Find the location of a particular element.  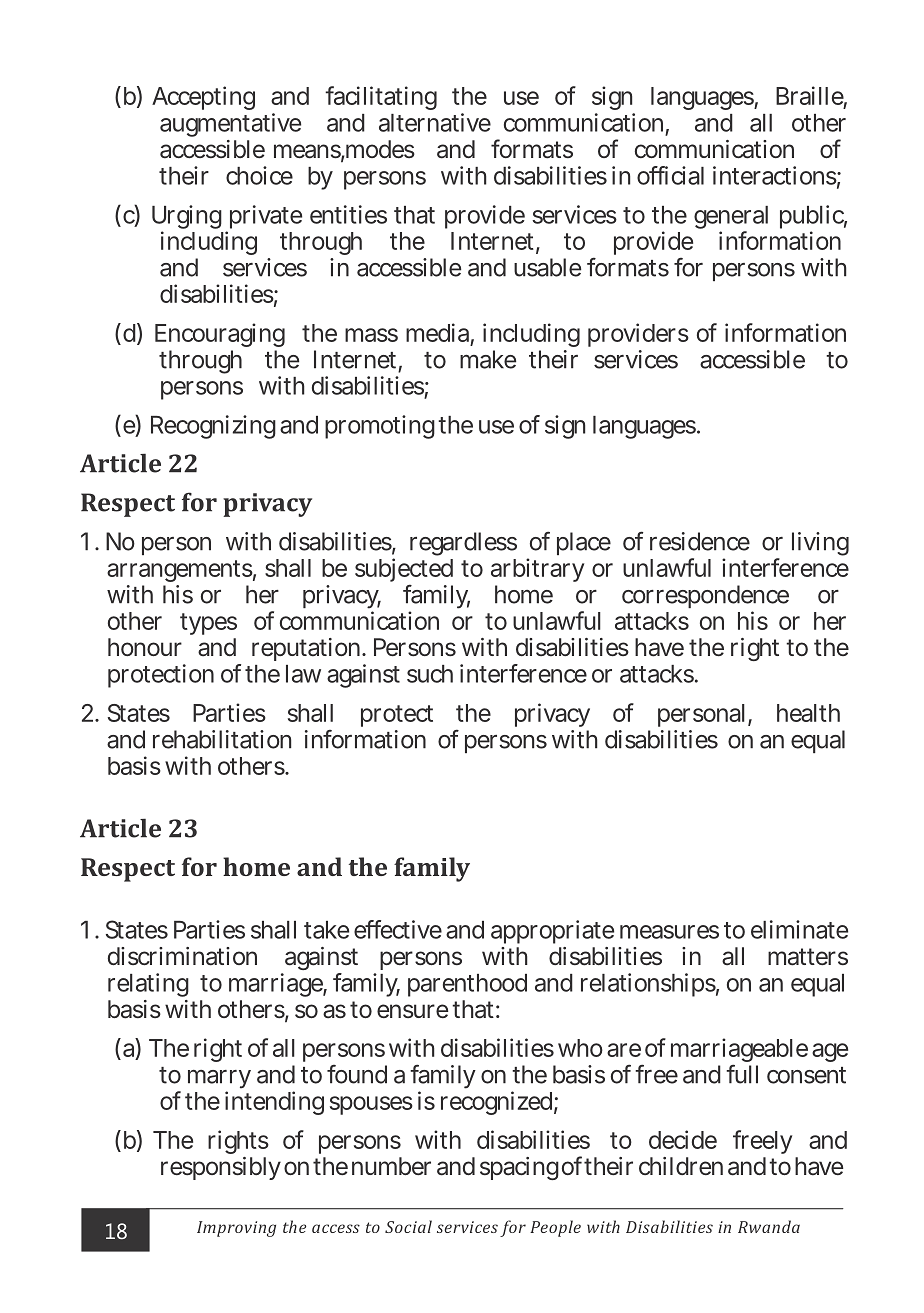

measures is located at coordinates (669, 932).
